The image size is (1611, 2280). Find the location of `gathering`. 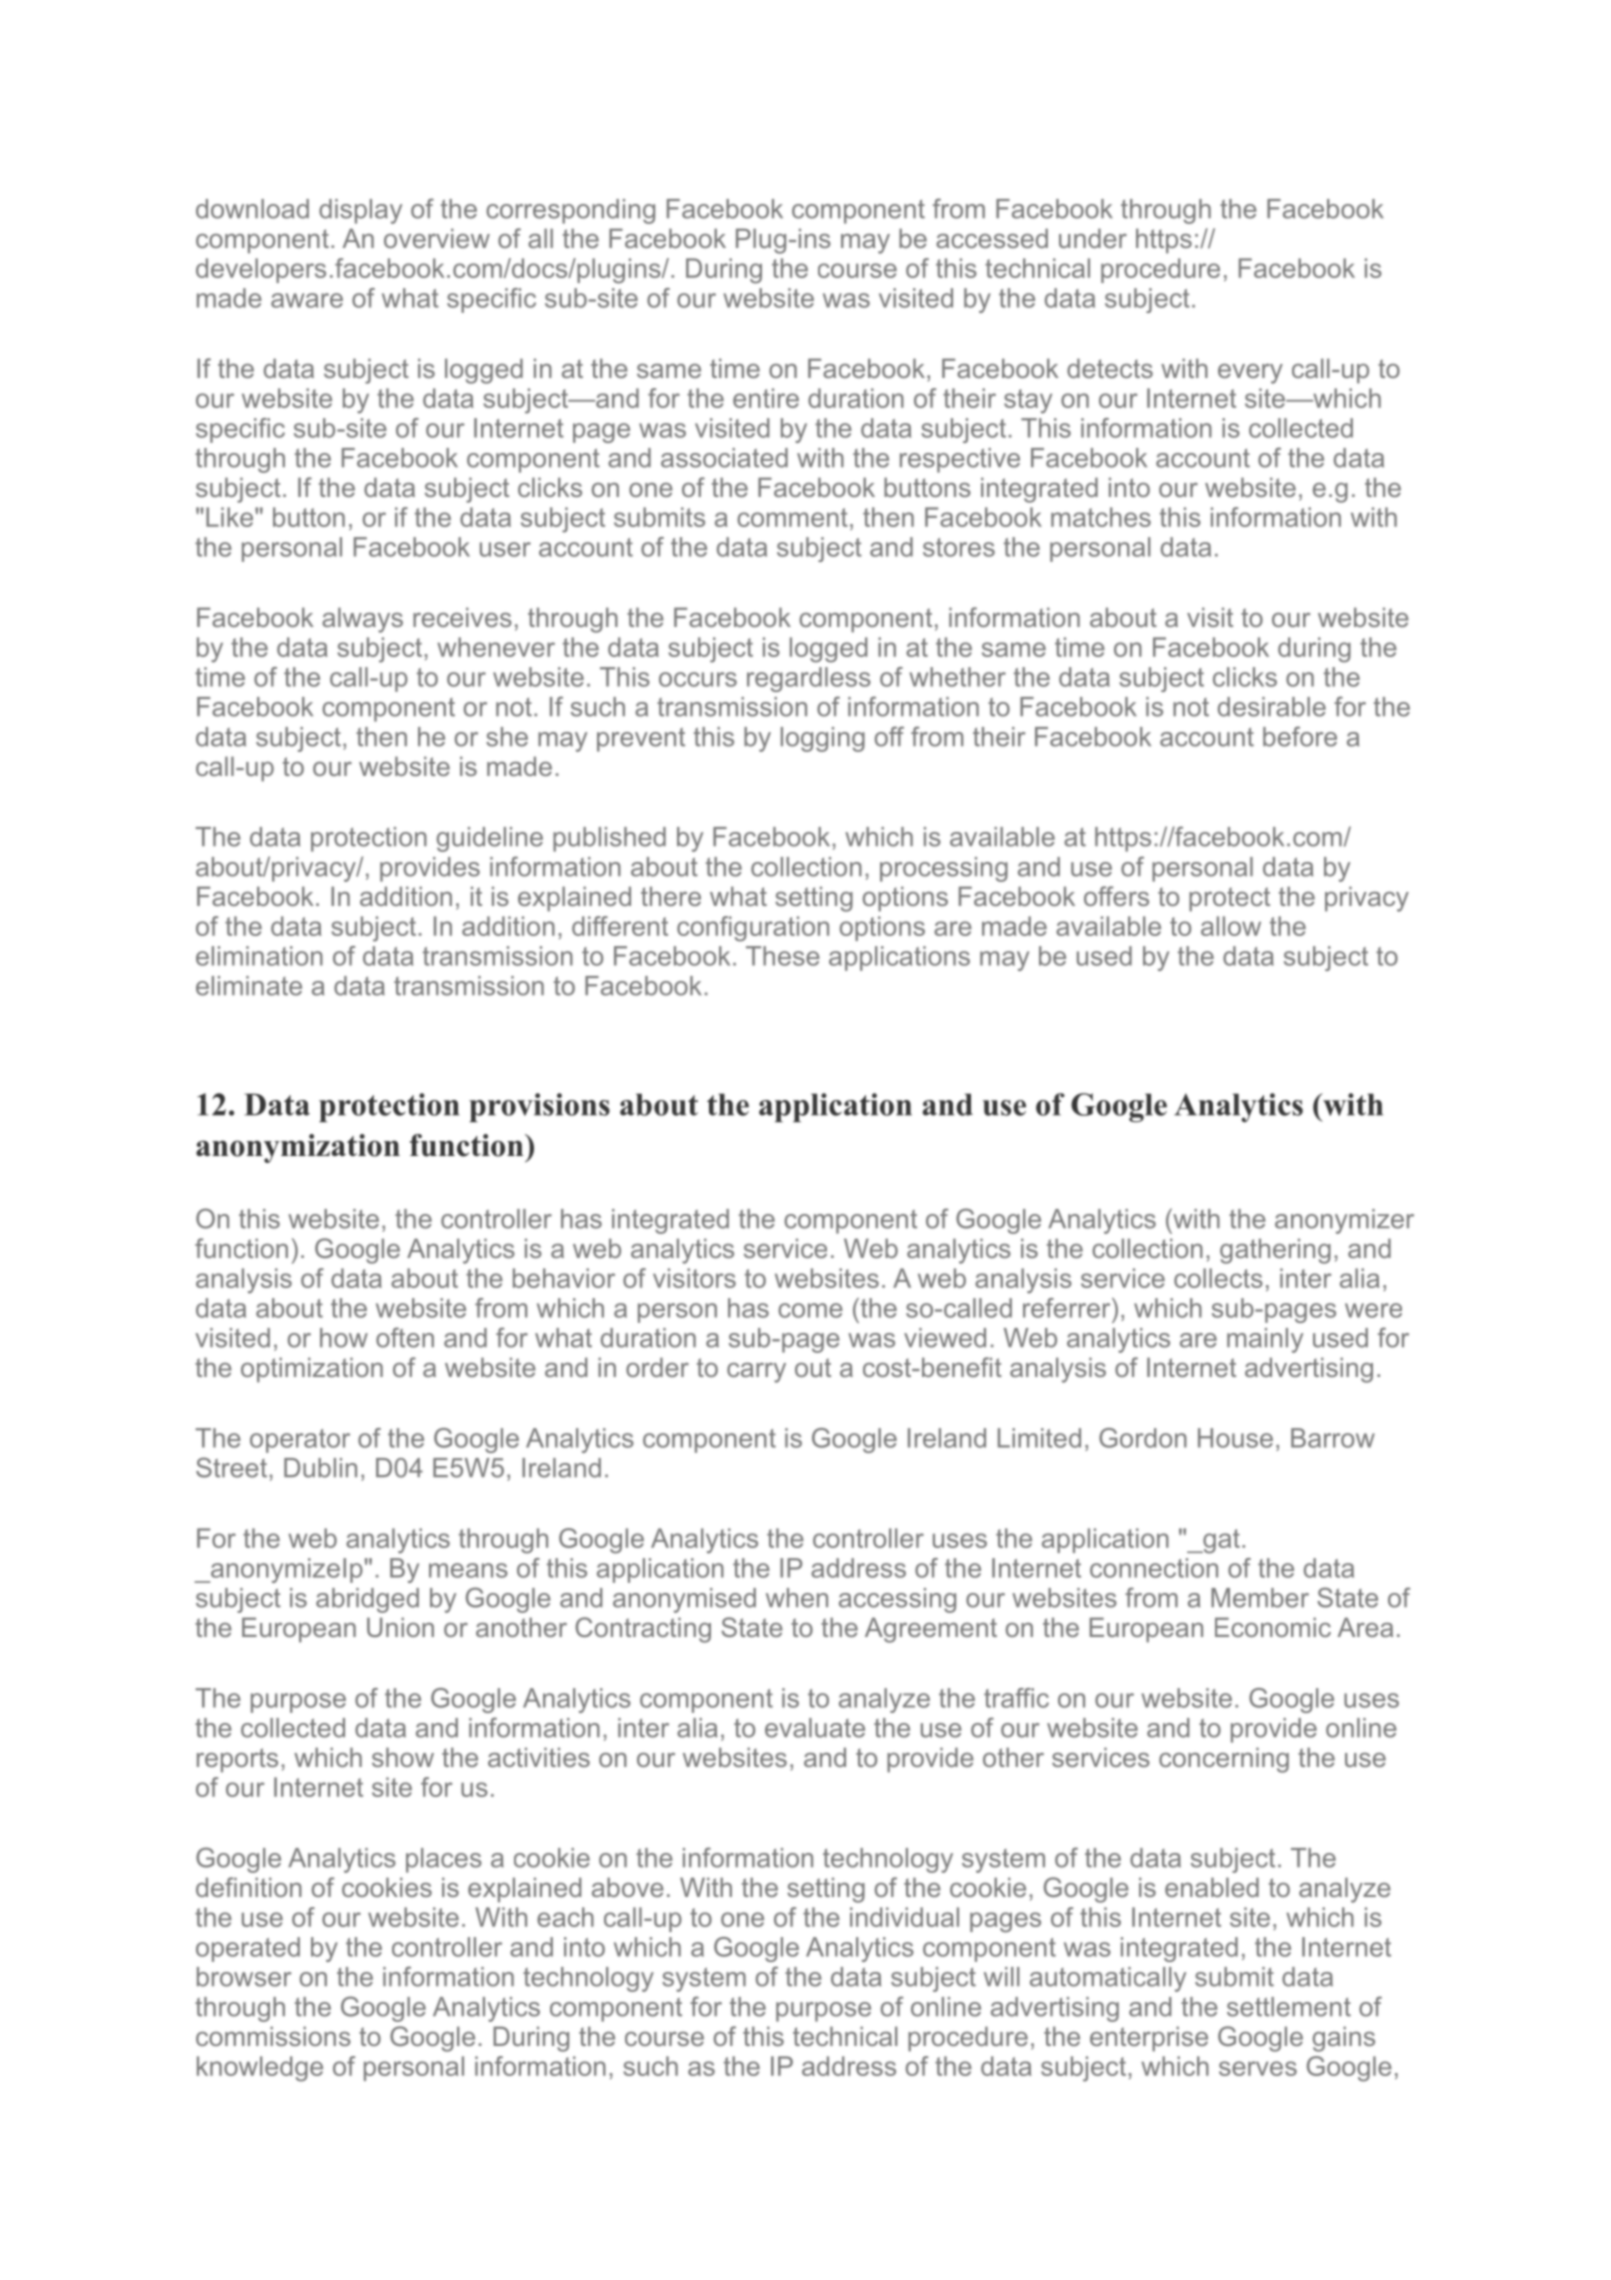

gathering is located at coordinates (1275, 1251).
